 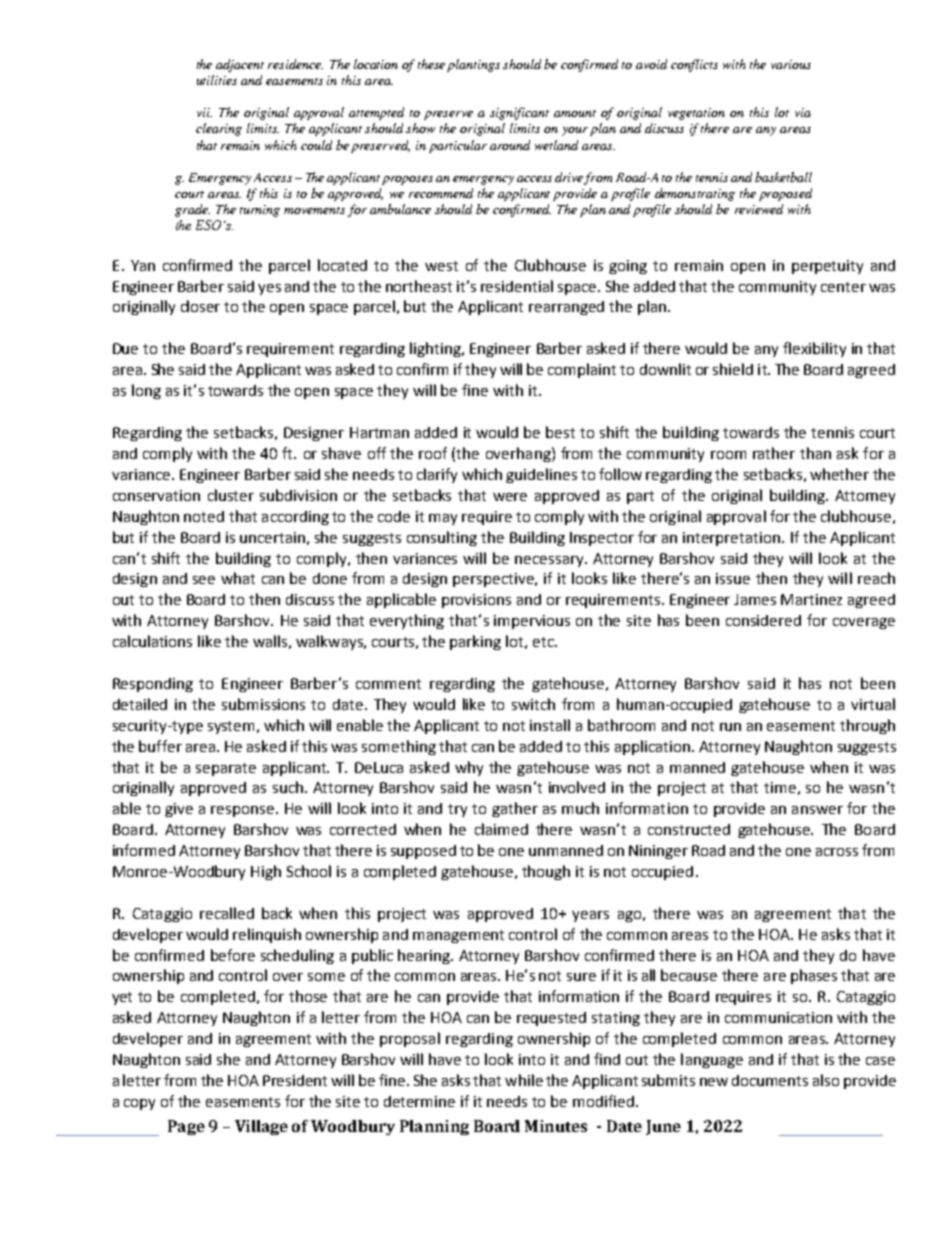 I want to click on see, so click(x=204, y=580).
